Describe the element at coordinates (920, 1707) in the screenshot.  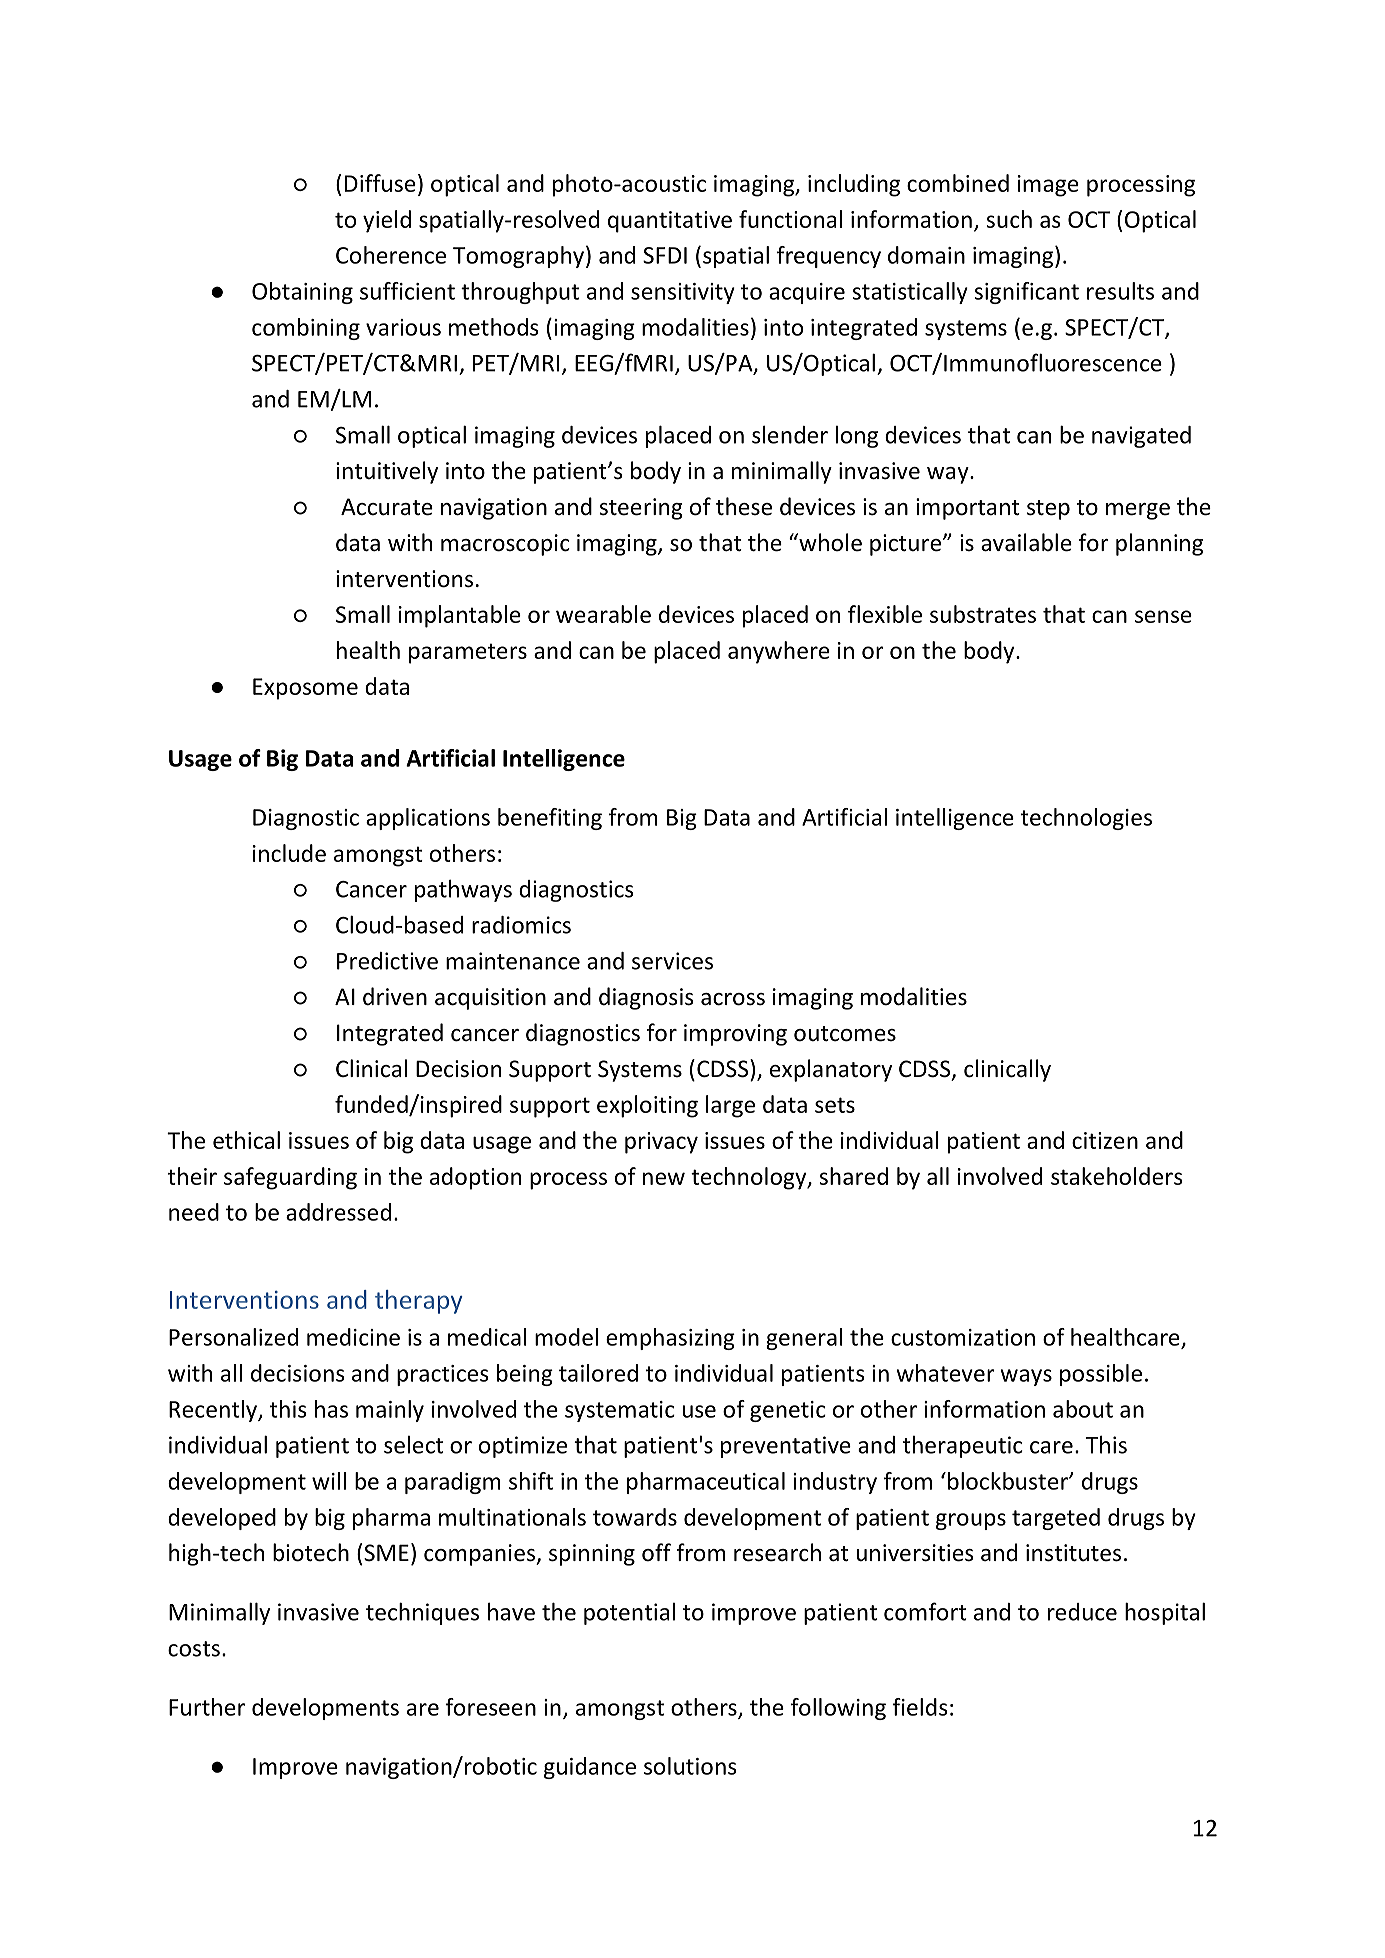
I see `fields` at that location.
